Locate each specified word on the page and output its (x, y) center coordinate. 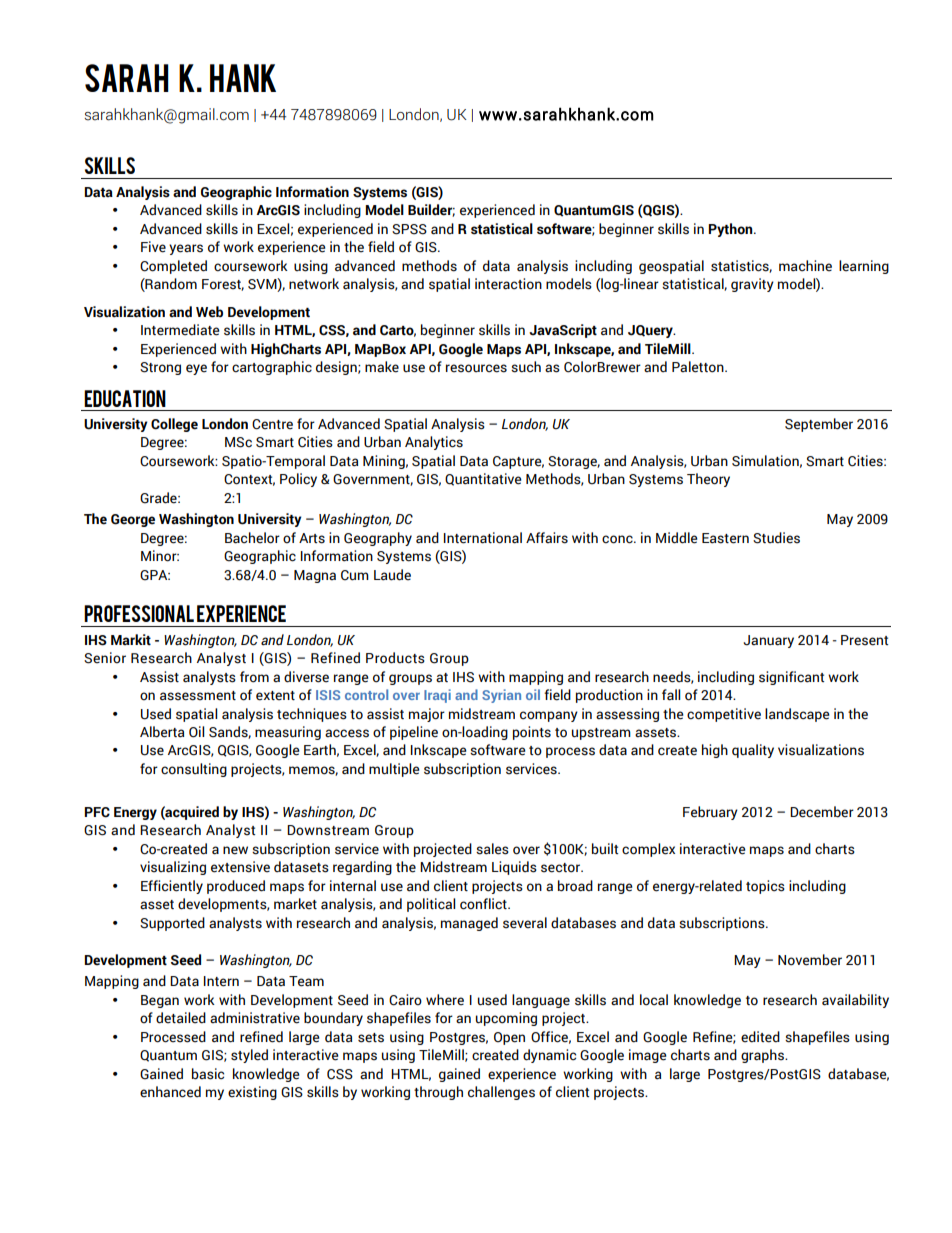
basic (208, 1074)
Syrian (501, 696)
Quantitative (483, 479)
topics (765, 887)
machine (805, 266)
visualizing (173, 868)
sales (492, 849)
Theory (708, 480)
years (186, 249)
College (174, 425)
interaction (508, 284)
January (769, 641)
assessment (198, 696)
